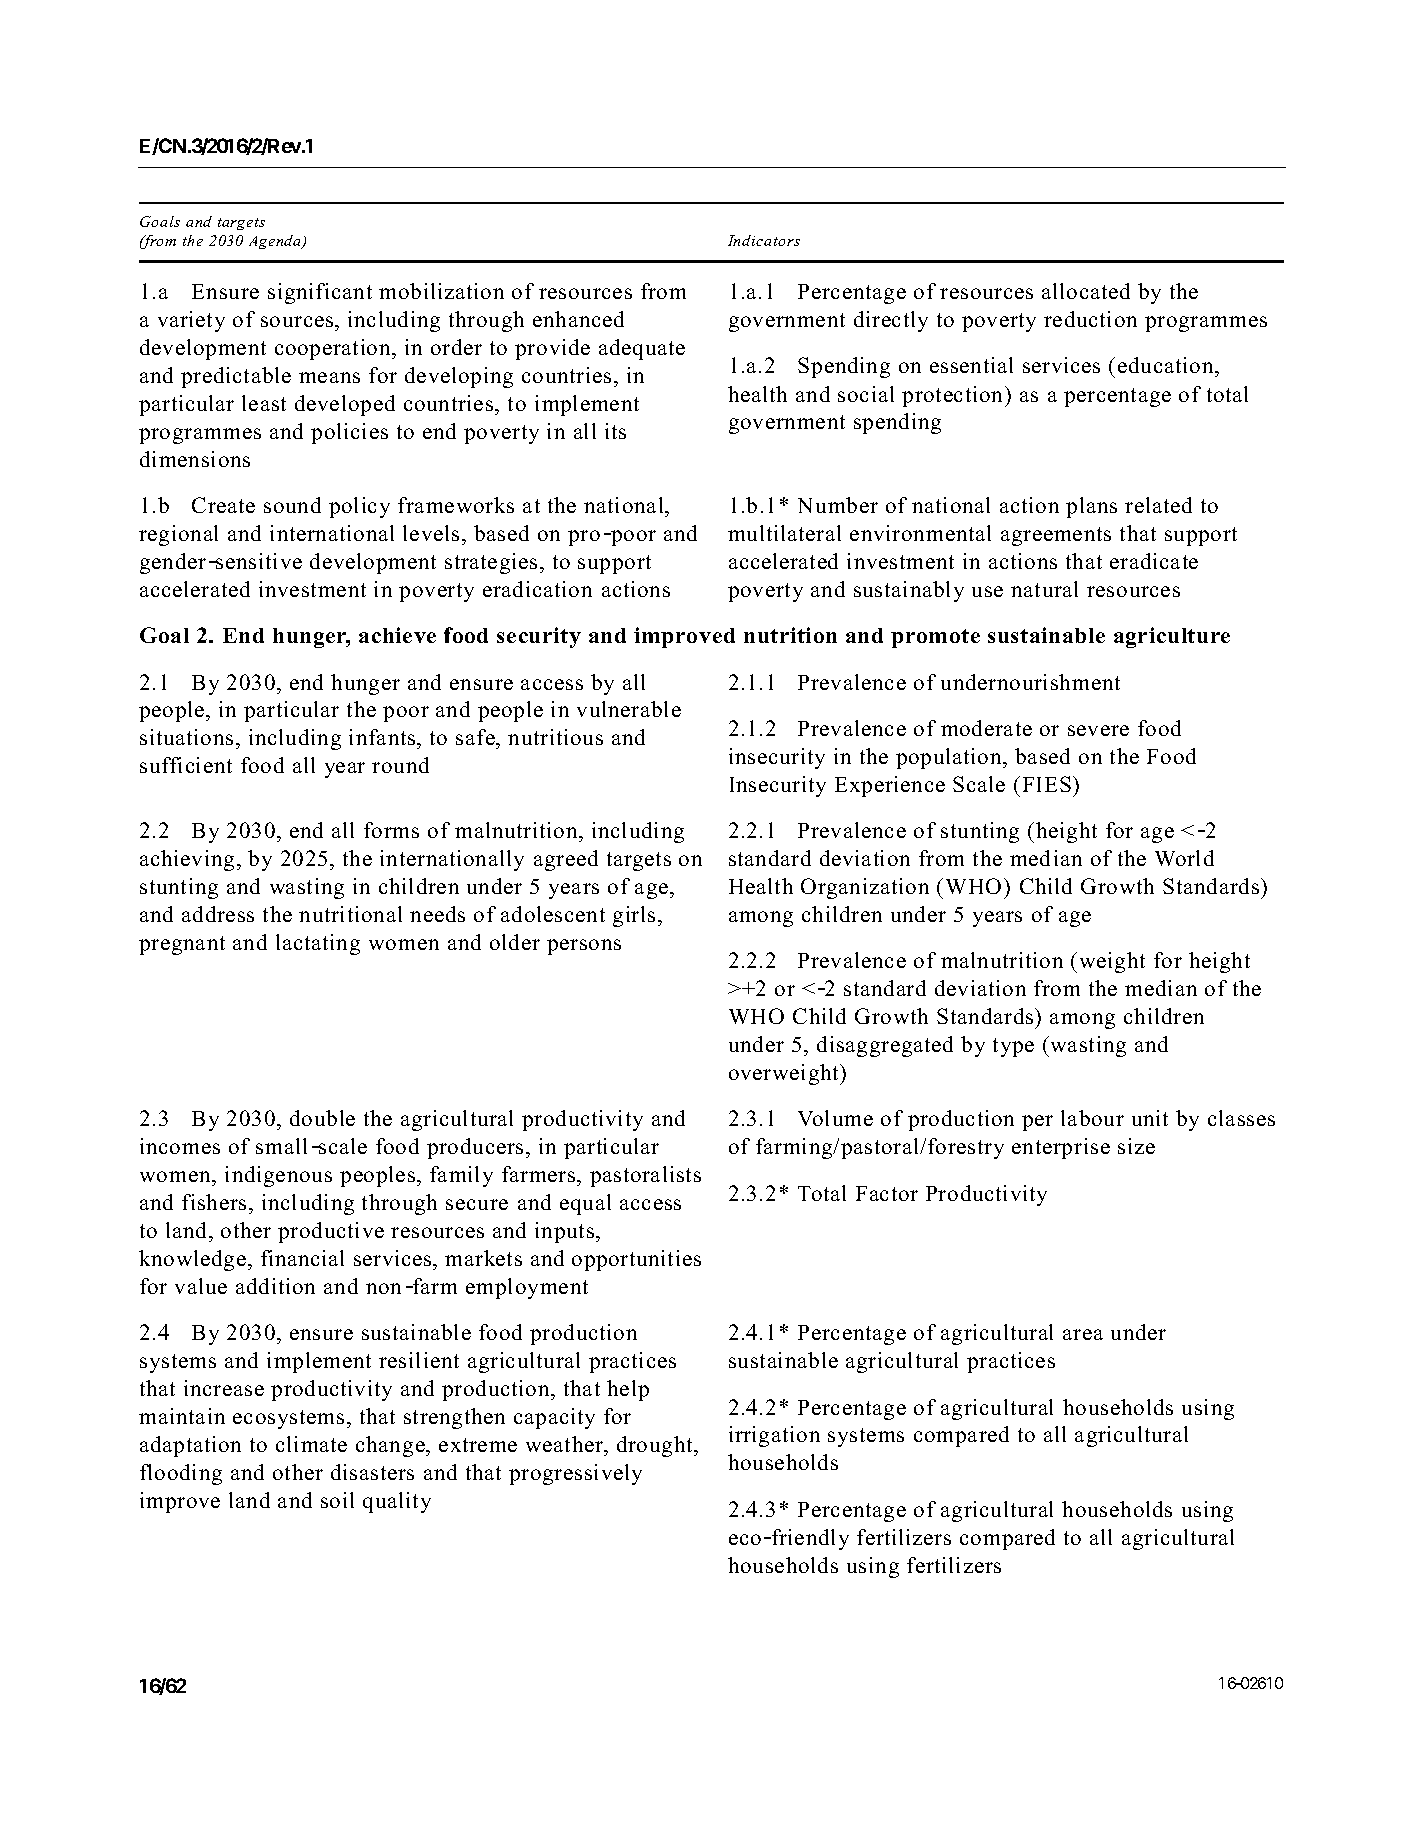 The image size is (1422, 1840). What do you see at coordinates (634, 916) in the screenshot?
I see `girls` at bounding box center [634, 916].
